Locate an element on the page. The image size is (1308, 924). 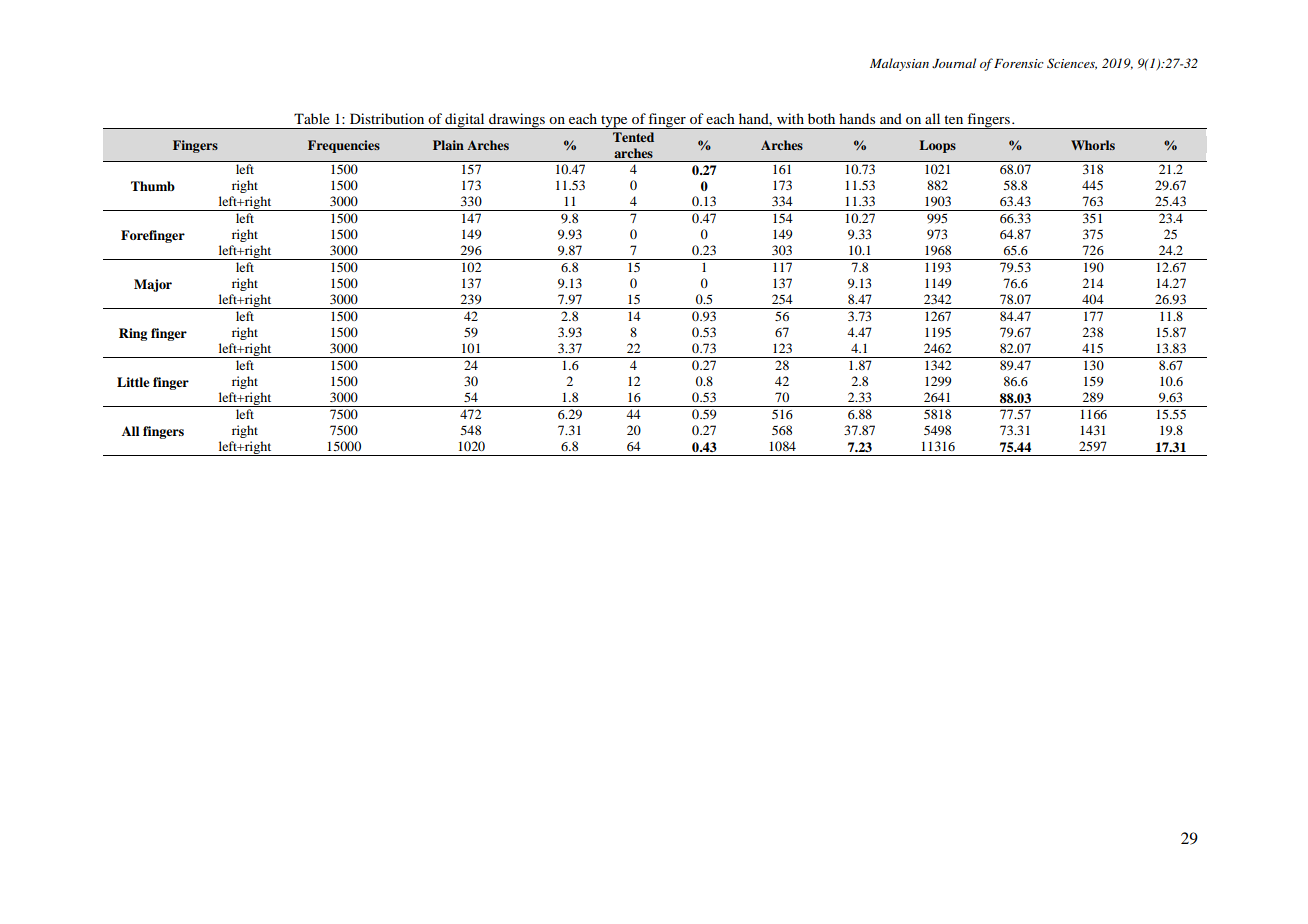
Ring is located at coordinates (133, 334).
